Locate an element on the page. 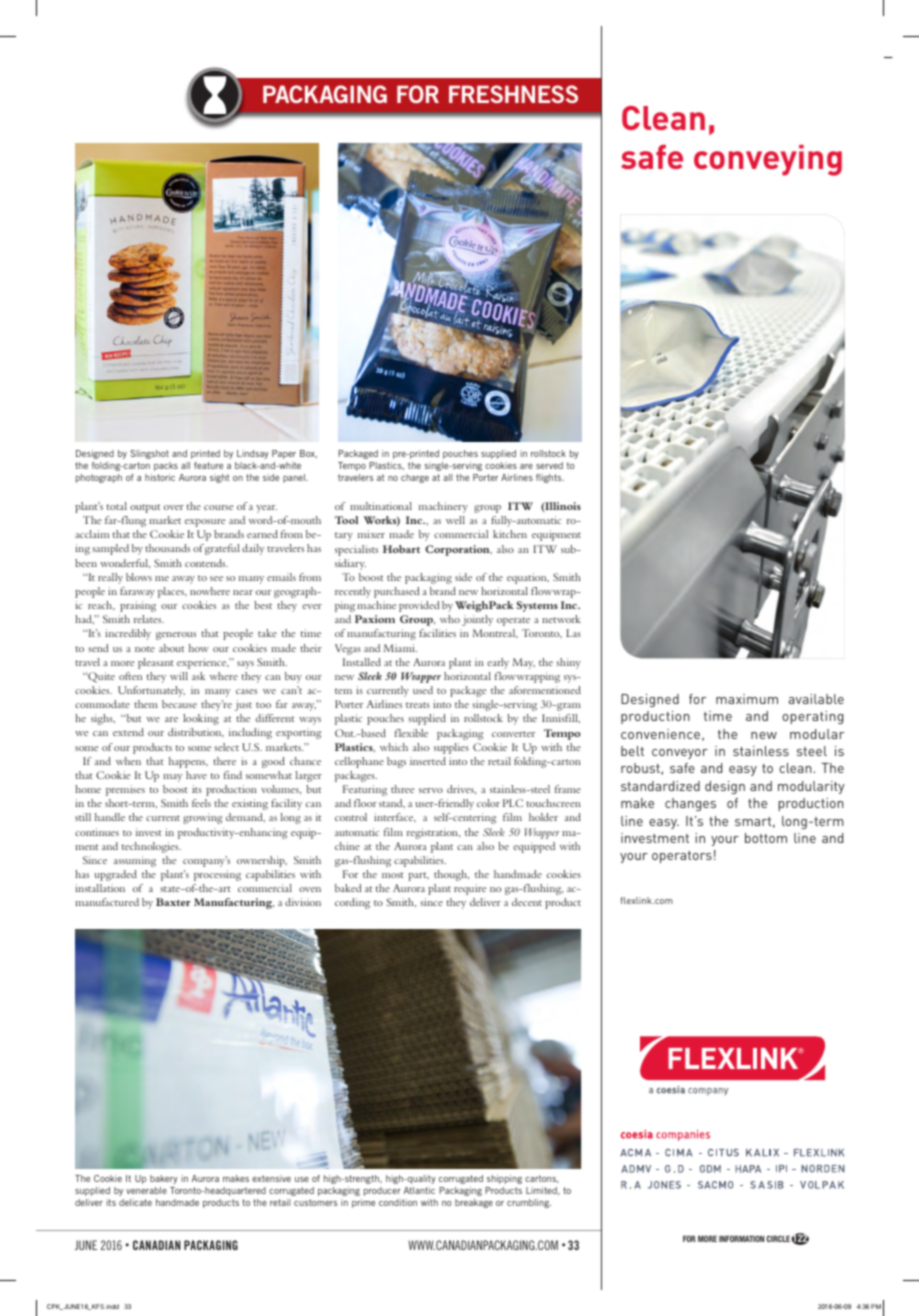 The height and width of the document is (1316, 919). charge is located at coordinates (415, 478).
